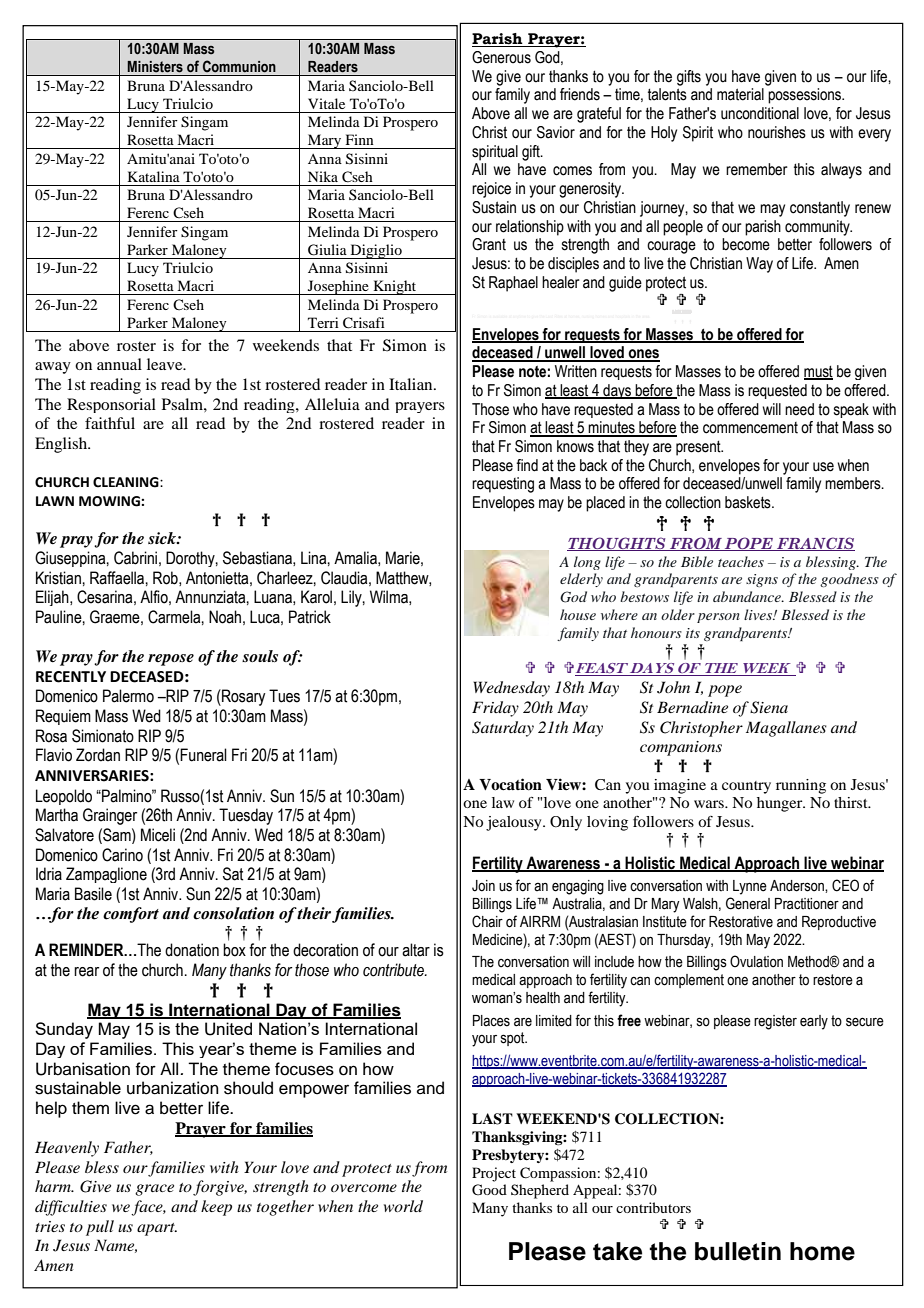  What do you see at coordinates (494, 1174) in the screenshot?
I see `Project` at bounding box center [494, 1174].
